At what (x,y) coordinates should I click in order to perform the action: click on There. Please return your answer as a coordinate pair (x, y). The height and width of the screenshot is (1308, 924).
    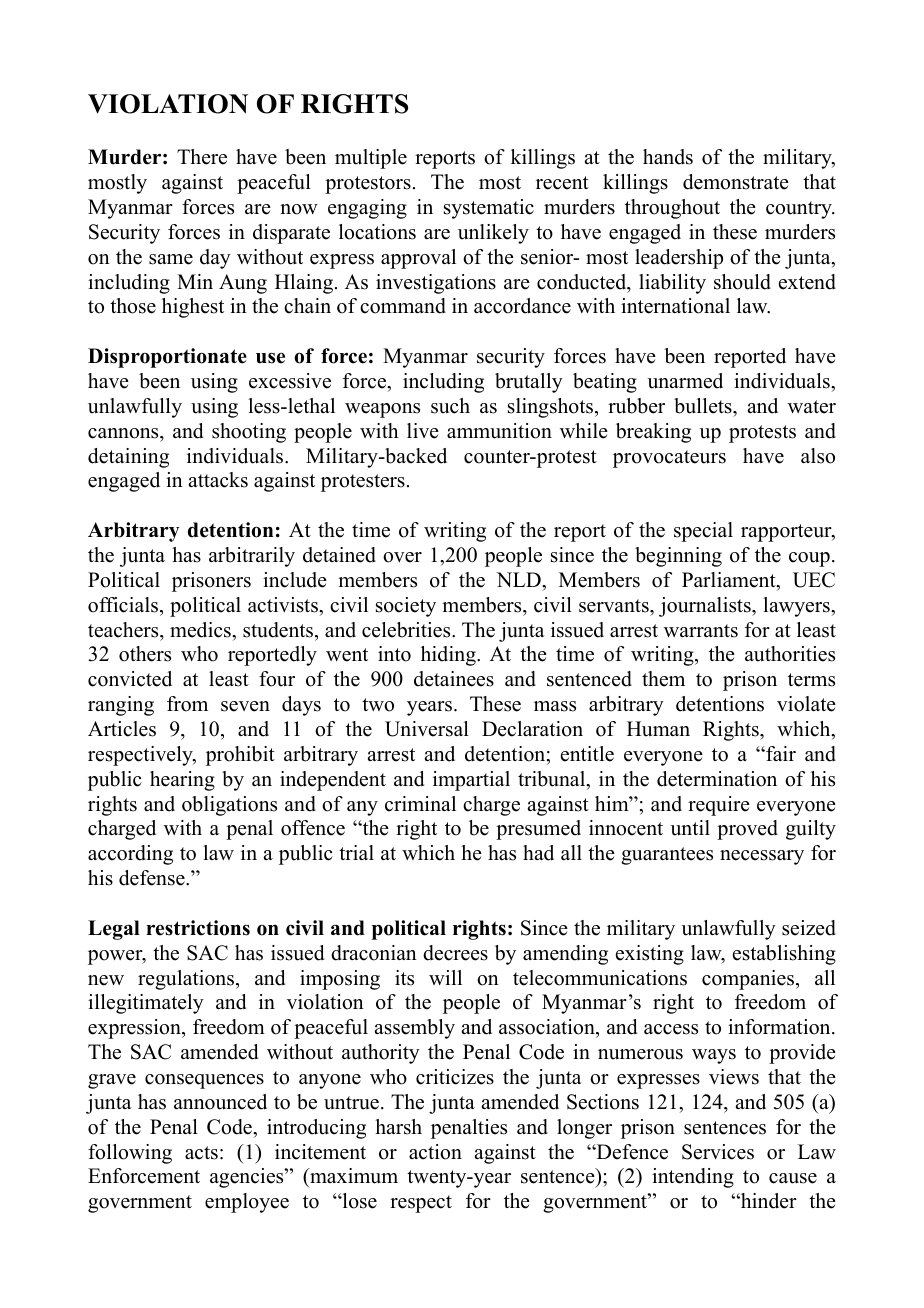
    Looking at the image, I should click on (202, 157).
